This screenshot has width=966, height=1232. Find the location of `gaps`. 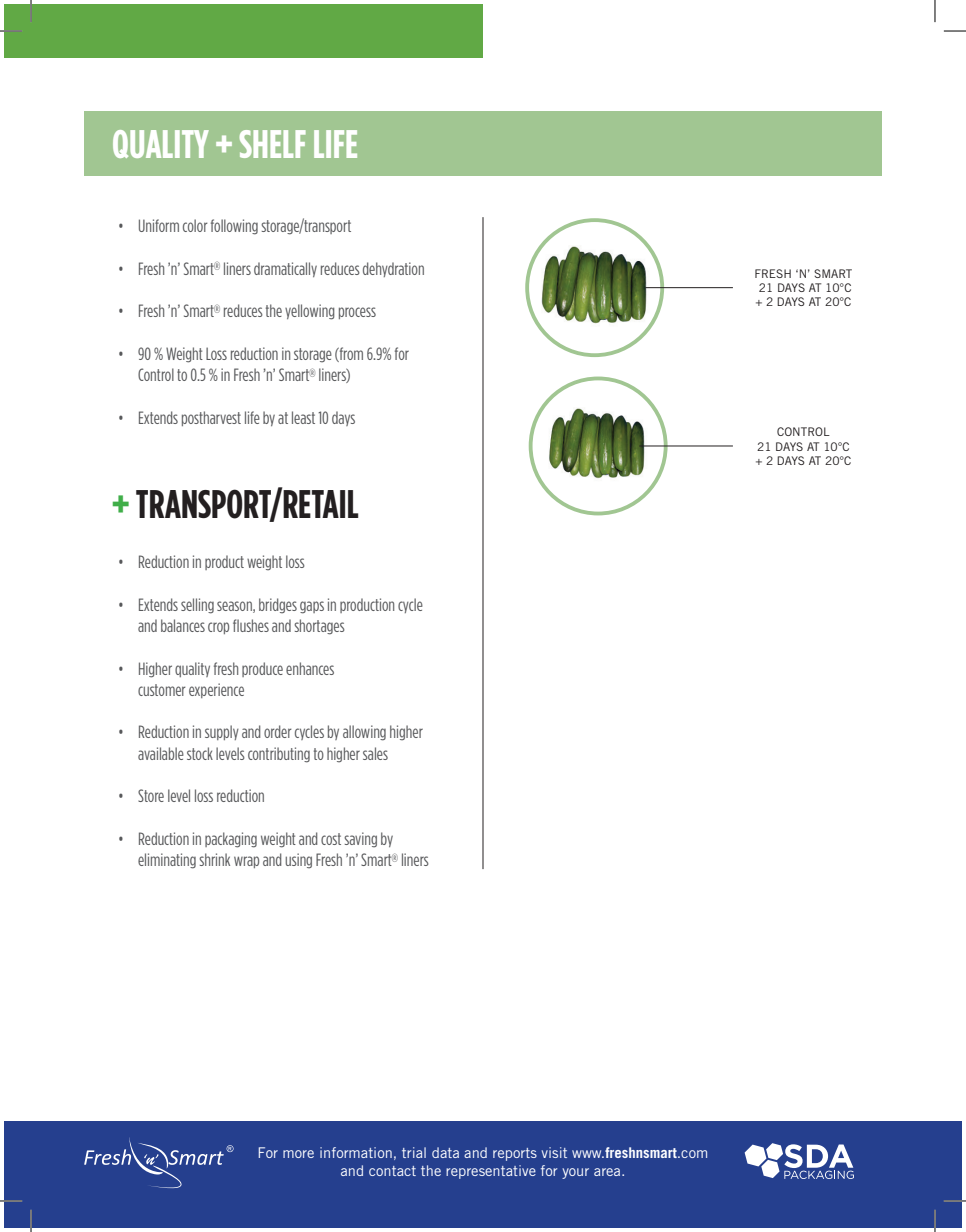

gaps is located at coordinates (312, 607).
